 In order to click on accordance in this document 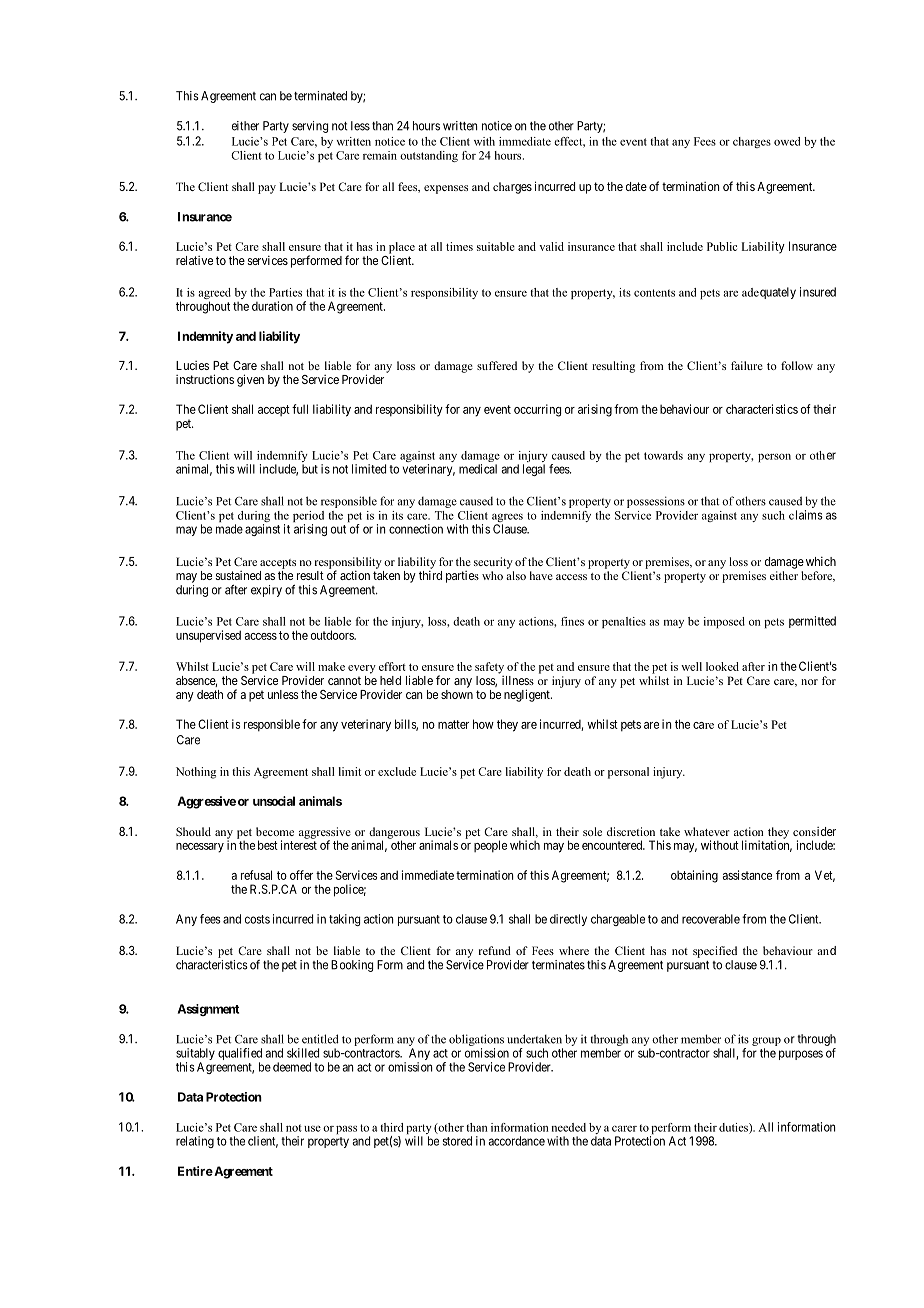, I will do `click(516, 1141)`.
